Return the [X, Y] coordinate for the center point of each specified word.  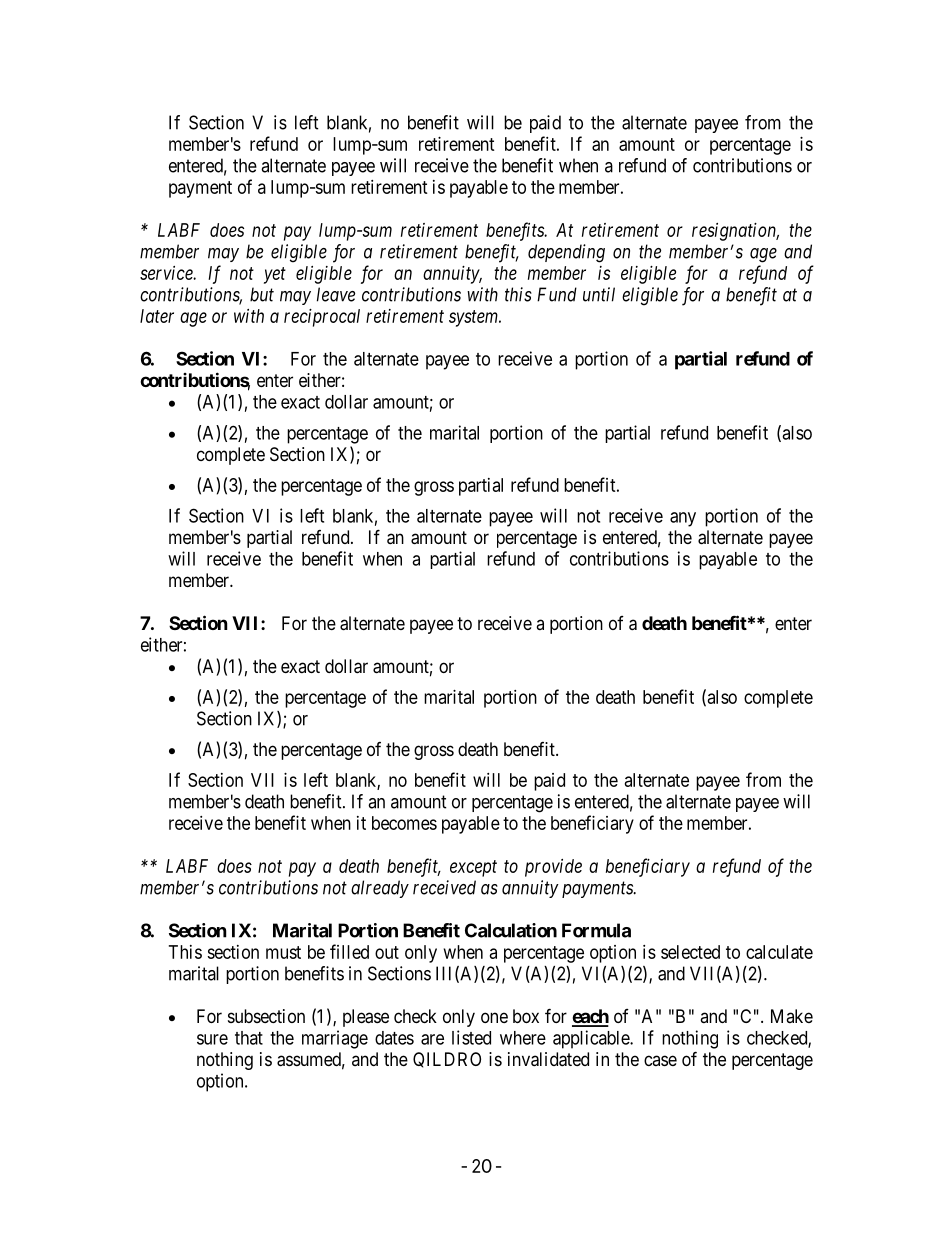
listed [471, 1037]
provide [553, 868]
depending [566, 253]
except [473, 868]
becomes [404, 823]
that [249, 1038]
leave [336, 294]
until [599, 294]
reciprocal [322, 318]
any [683, 519]
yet [275, 275]
